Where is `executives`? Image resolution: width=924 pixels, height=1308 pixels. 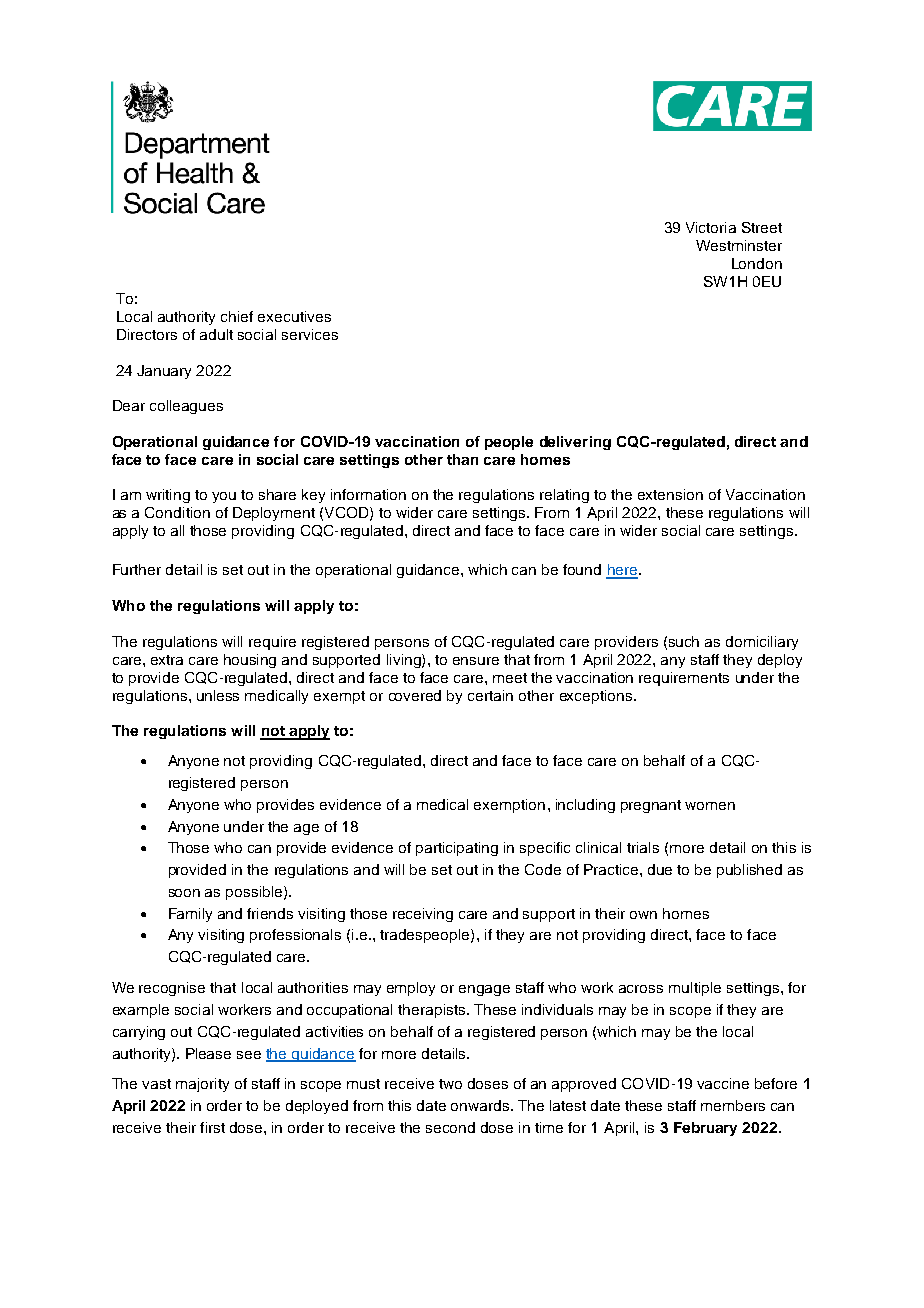 executives is located at coordinates (294, 316).
